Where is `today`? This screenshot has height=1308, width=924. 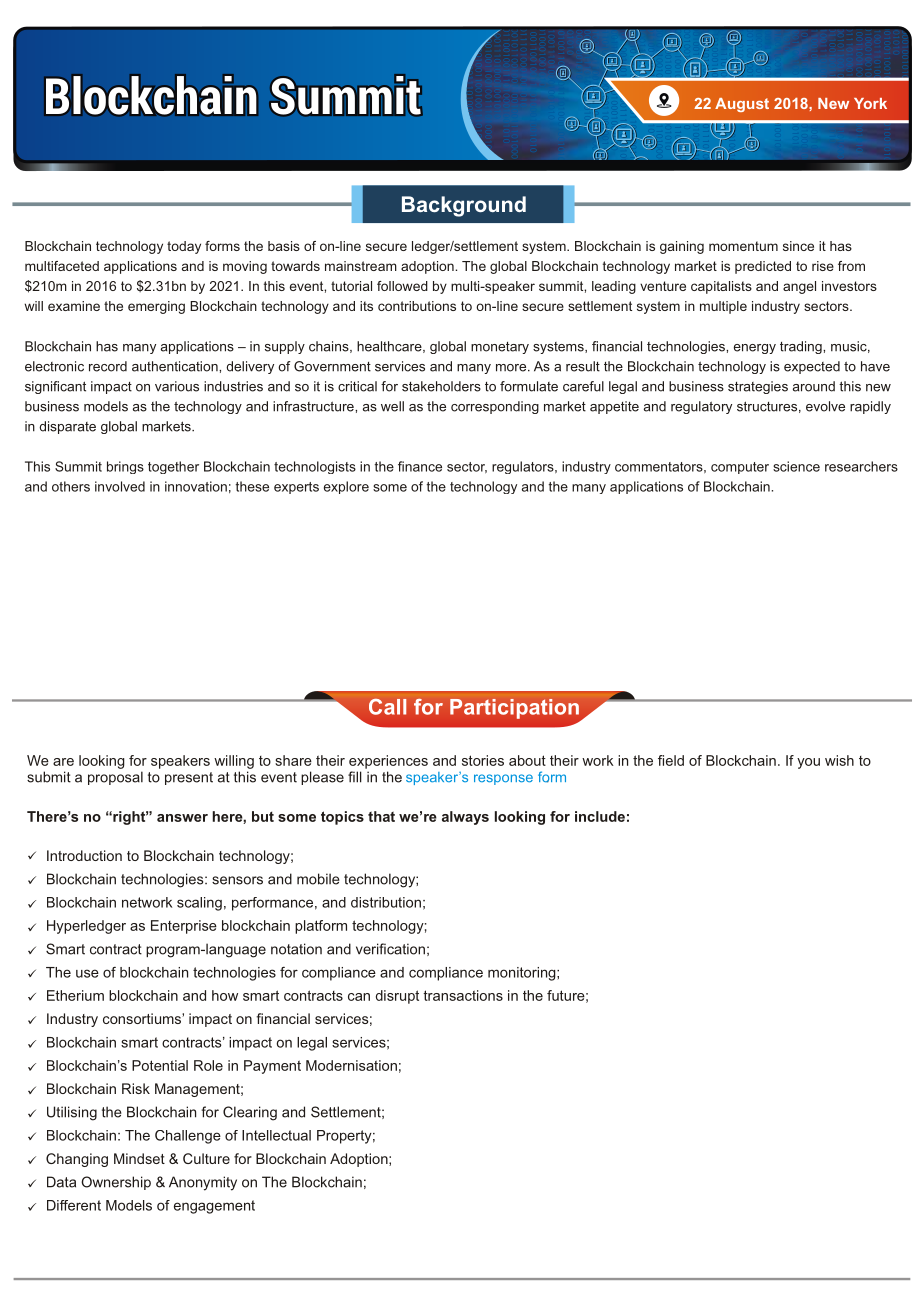
today is located at coordinates (184, 247).
